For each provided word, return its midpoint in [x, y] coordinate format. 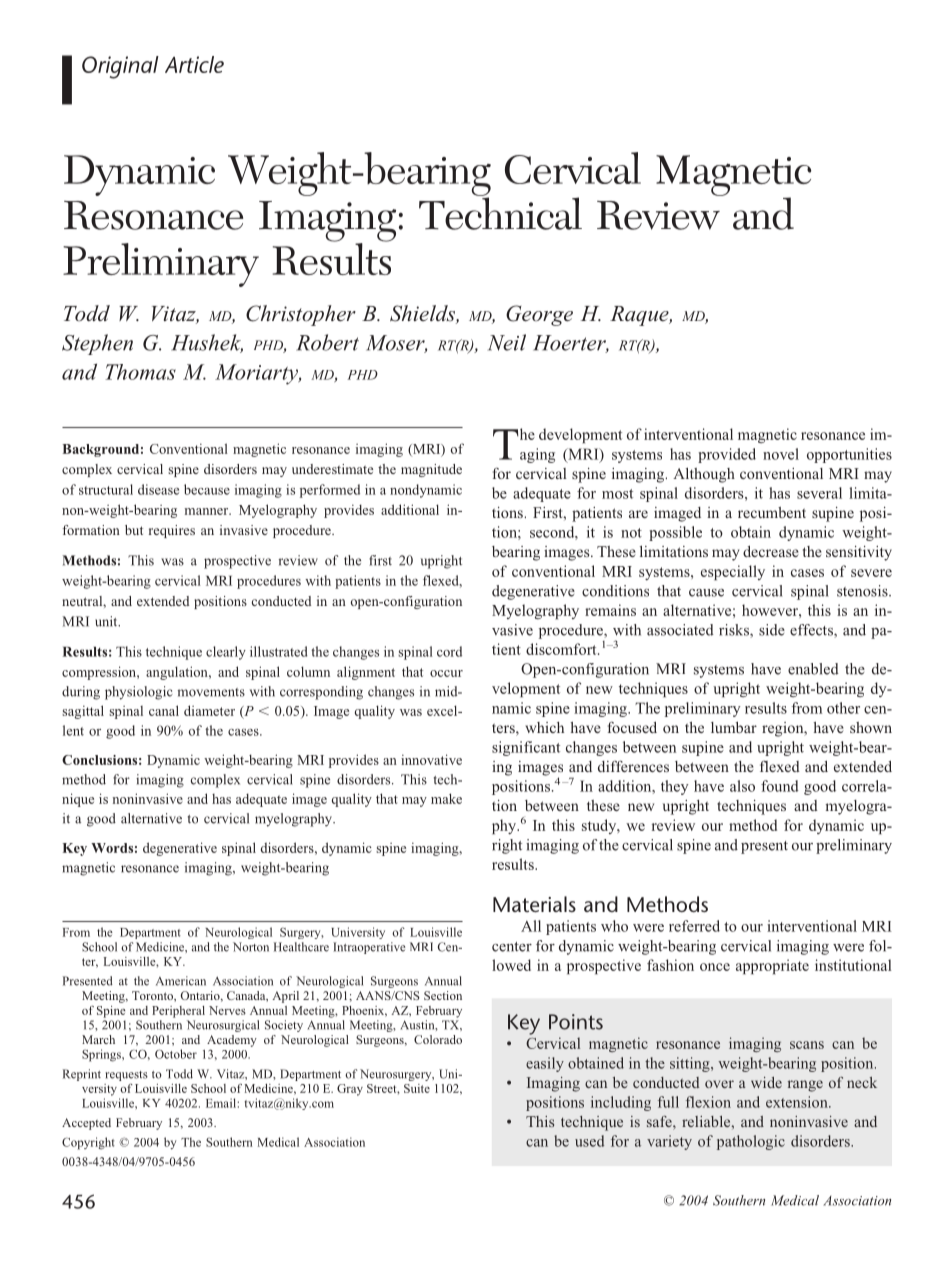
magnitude [431, 470]
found [780, 786]
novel [781, 454]
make [446, 798]
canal [164, 710]
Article [194, 64]
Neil [507, 342]
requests [127, 1076]
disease [158, 489]
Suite [417, 1088]
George [539, 315]
